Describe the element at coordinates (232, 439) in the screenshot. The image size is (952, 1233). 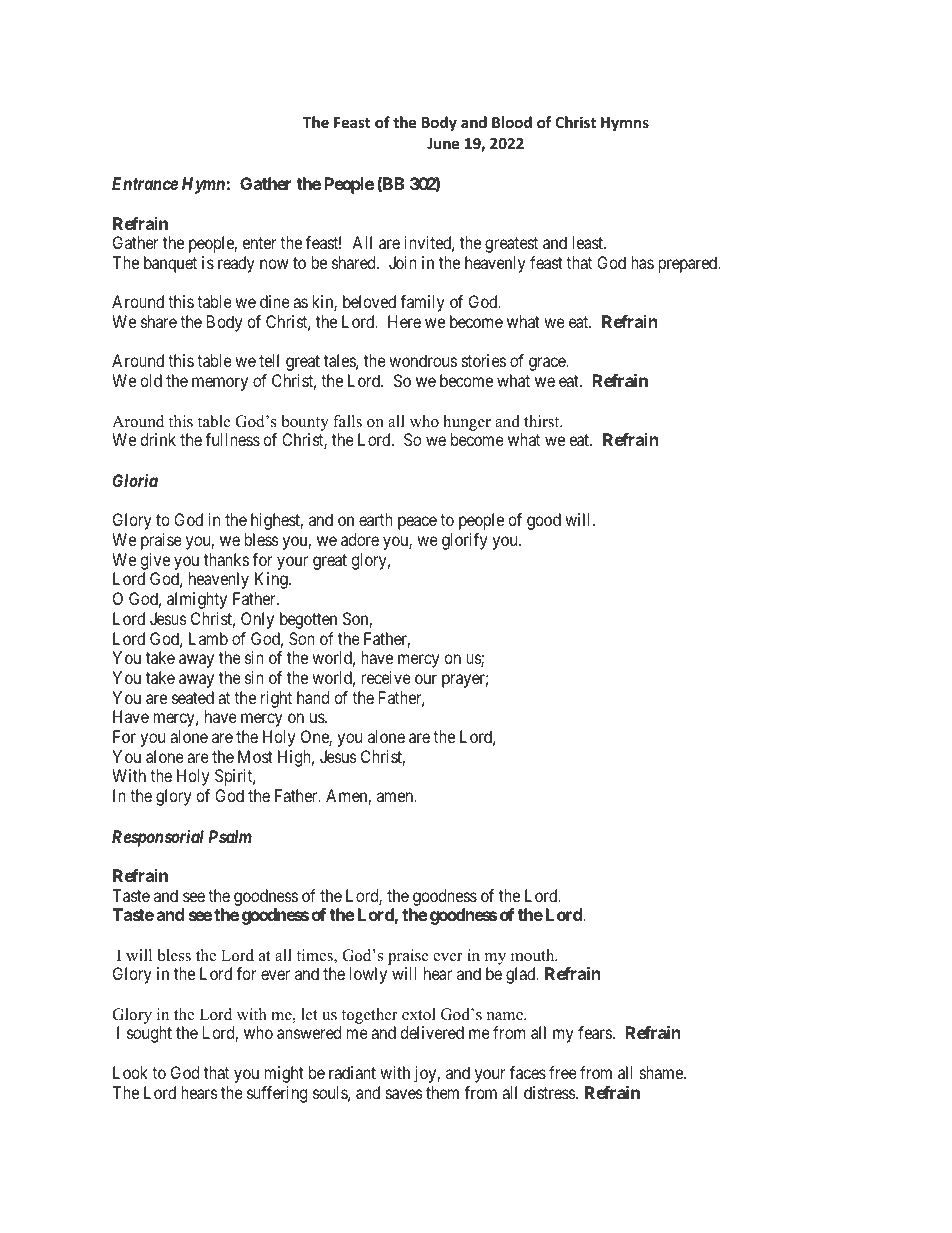
I see `fullness` at that location.
